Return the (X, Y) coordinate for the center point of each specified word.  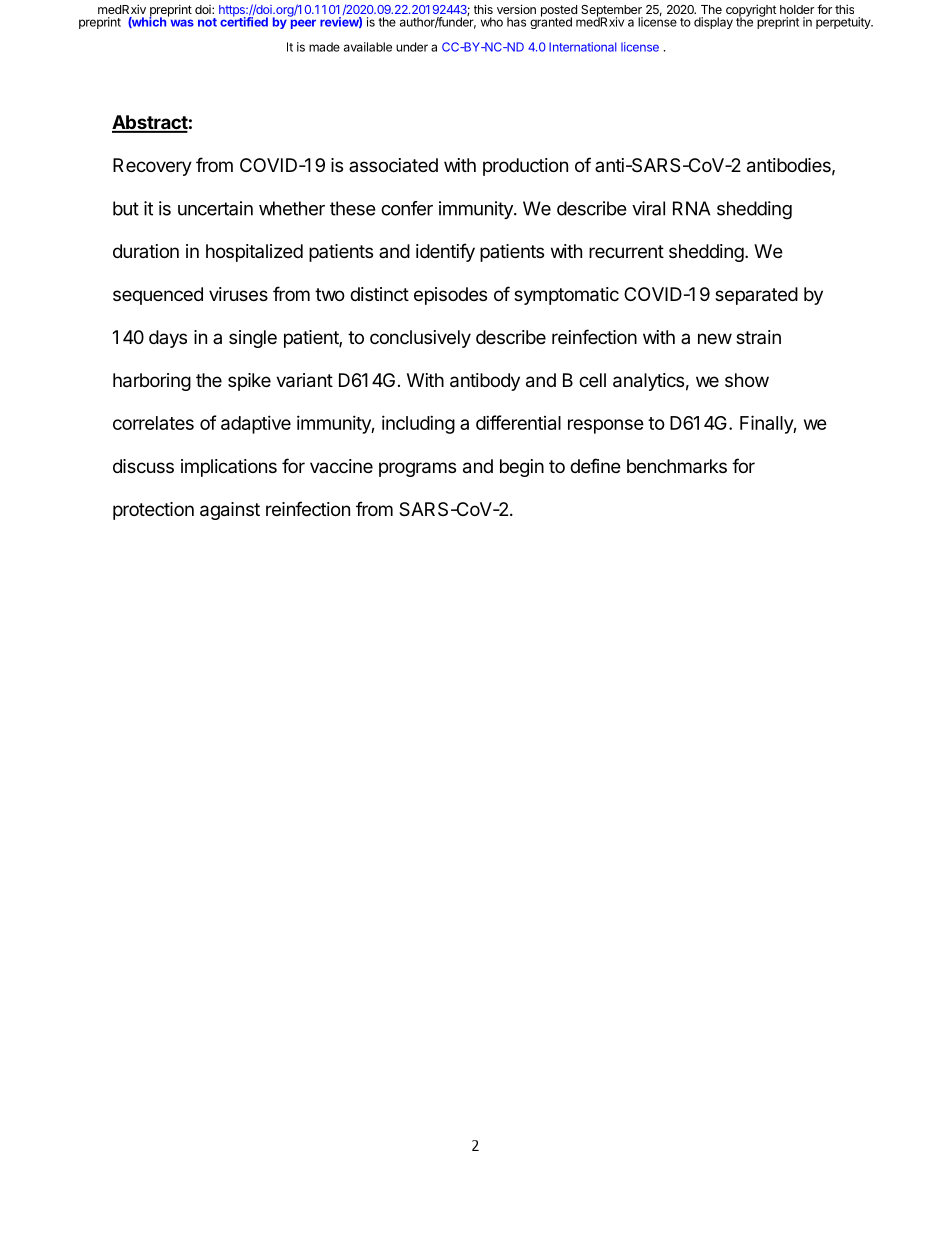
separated (756, 296)
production (525, 167)
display (713, 23)
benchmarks (677, 466)
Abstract (150, 123)
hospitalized (254, 253)
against (230, 511)
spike (249, 382)
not (207, 22)
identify (445, 252)
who (492, 22)
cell (592, 380)
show (747, 380)
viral (648, 208)
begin (522, 468)
